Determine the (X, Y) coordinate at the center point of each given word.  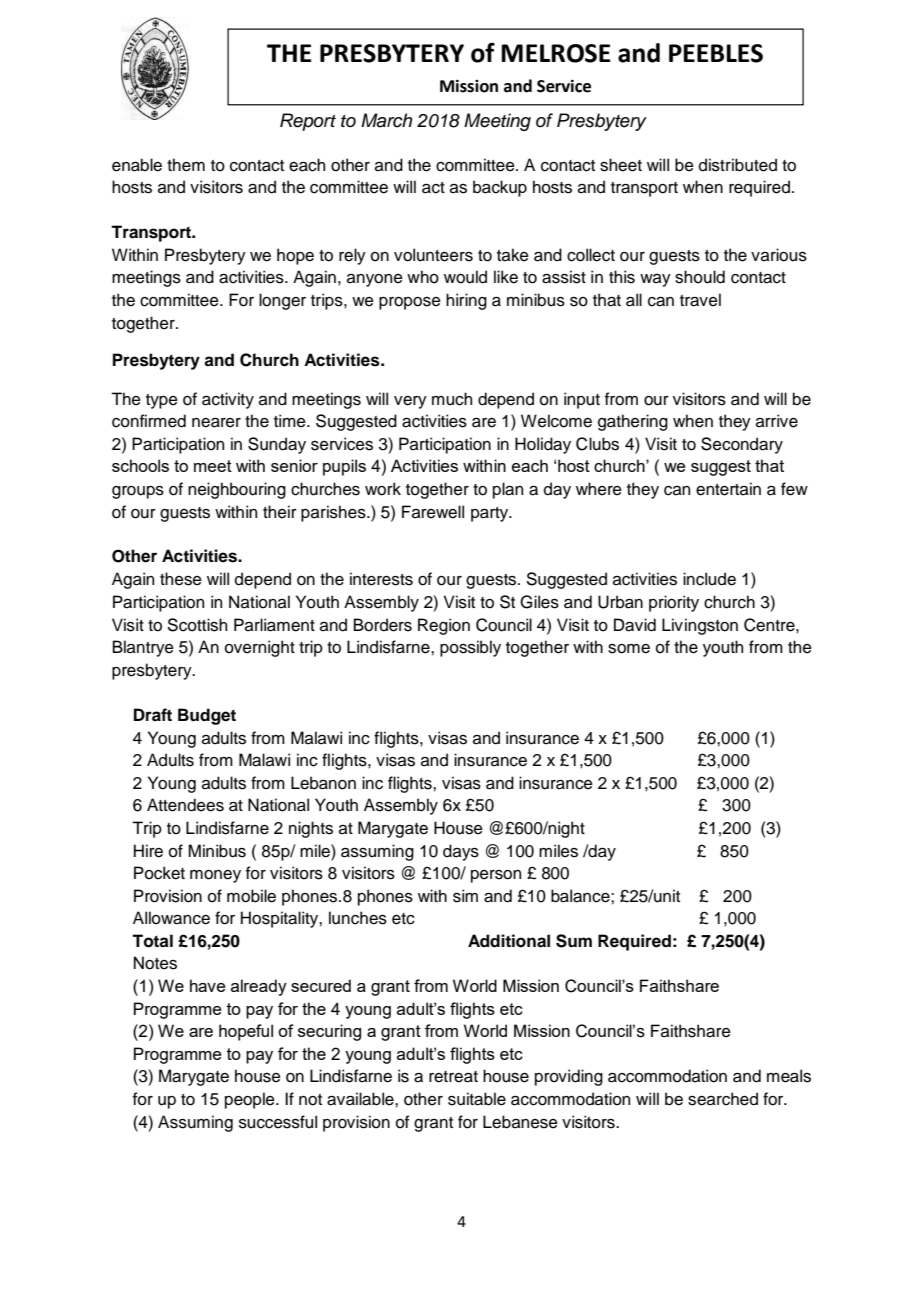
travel (700, 300)
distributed (738, 165)
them (186, 165)
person (496, 876)
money (215, 876)
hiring (466, 301)
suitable (477, 1099)
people (251, 1100)
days (461, 852)
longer (282, 301)
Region (444, 626)
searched (723, 1099)
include (709, 579)
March (386, 120)
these (181, 579)
